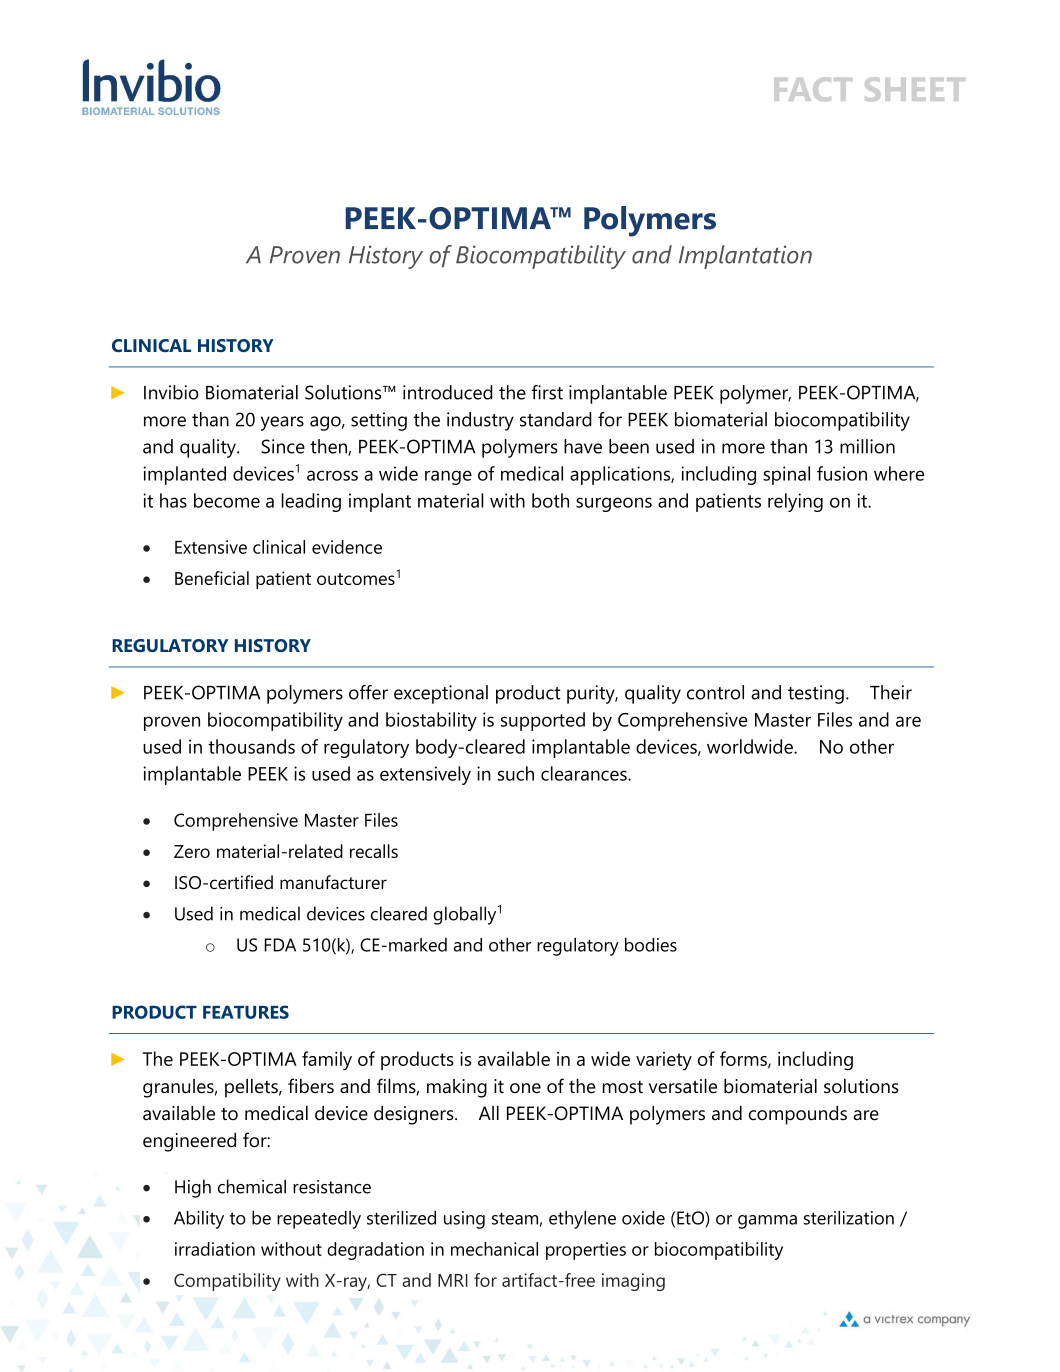 This screenshot has width=1060, height=1372. Describe the element at coordinates (547, 392) in the screenshot. I see `first` at that location.
